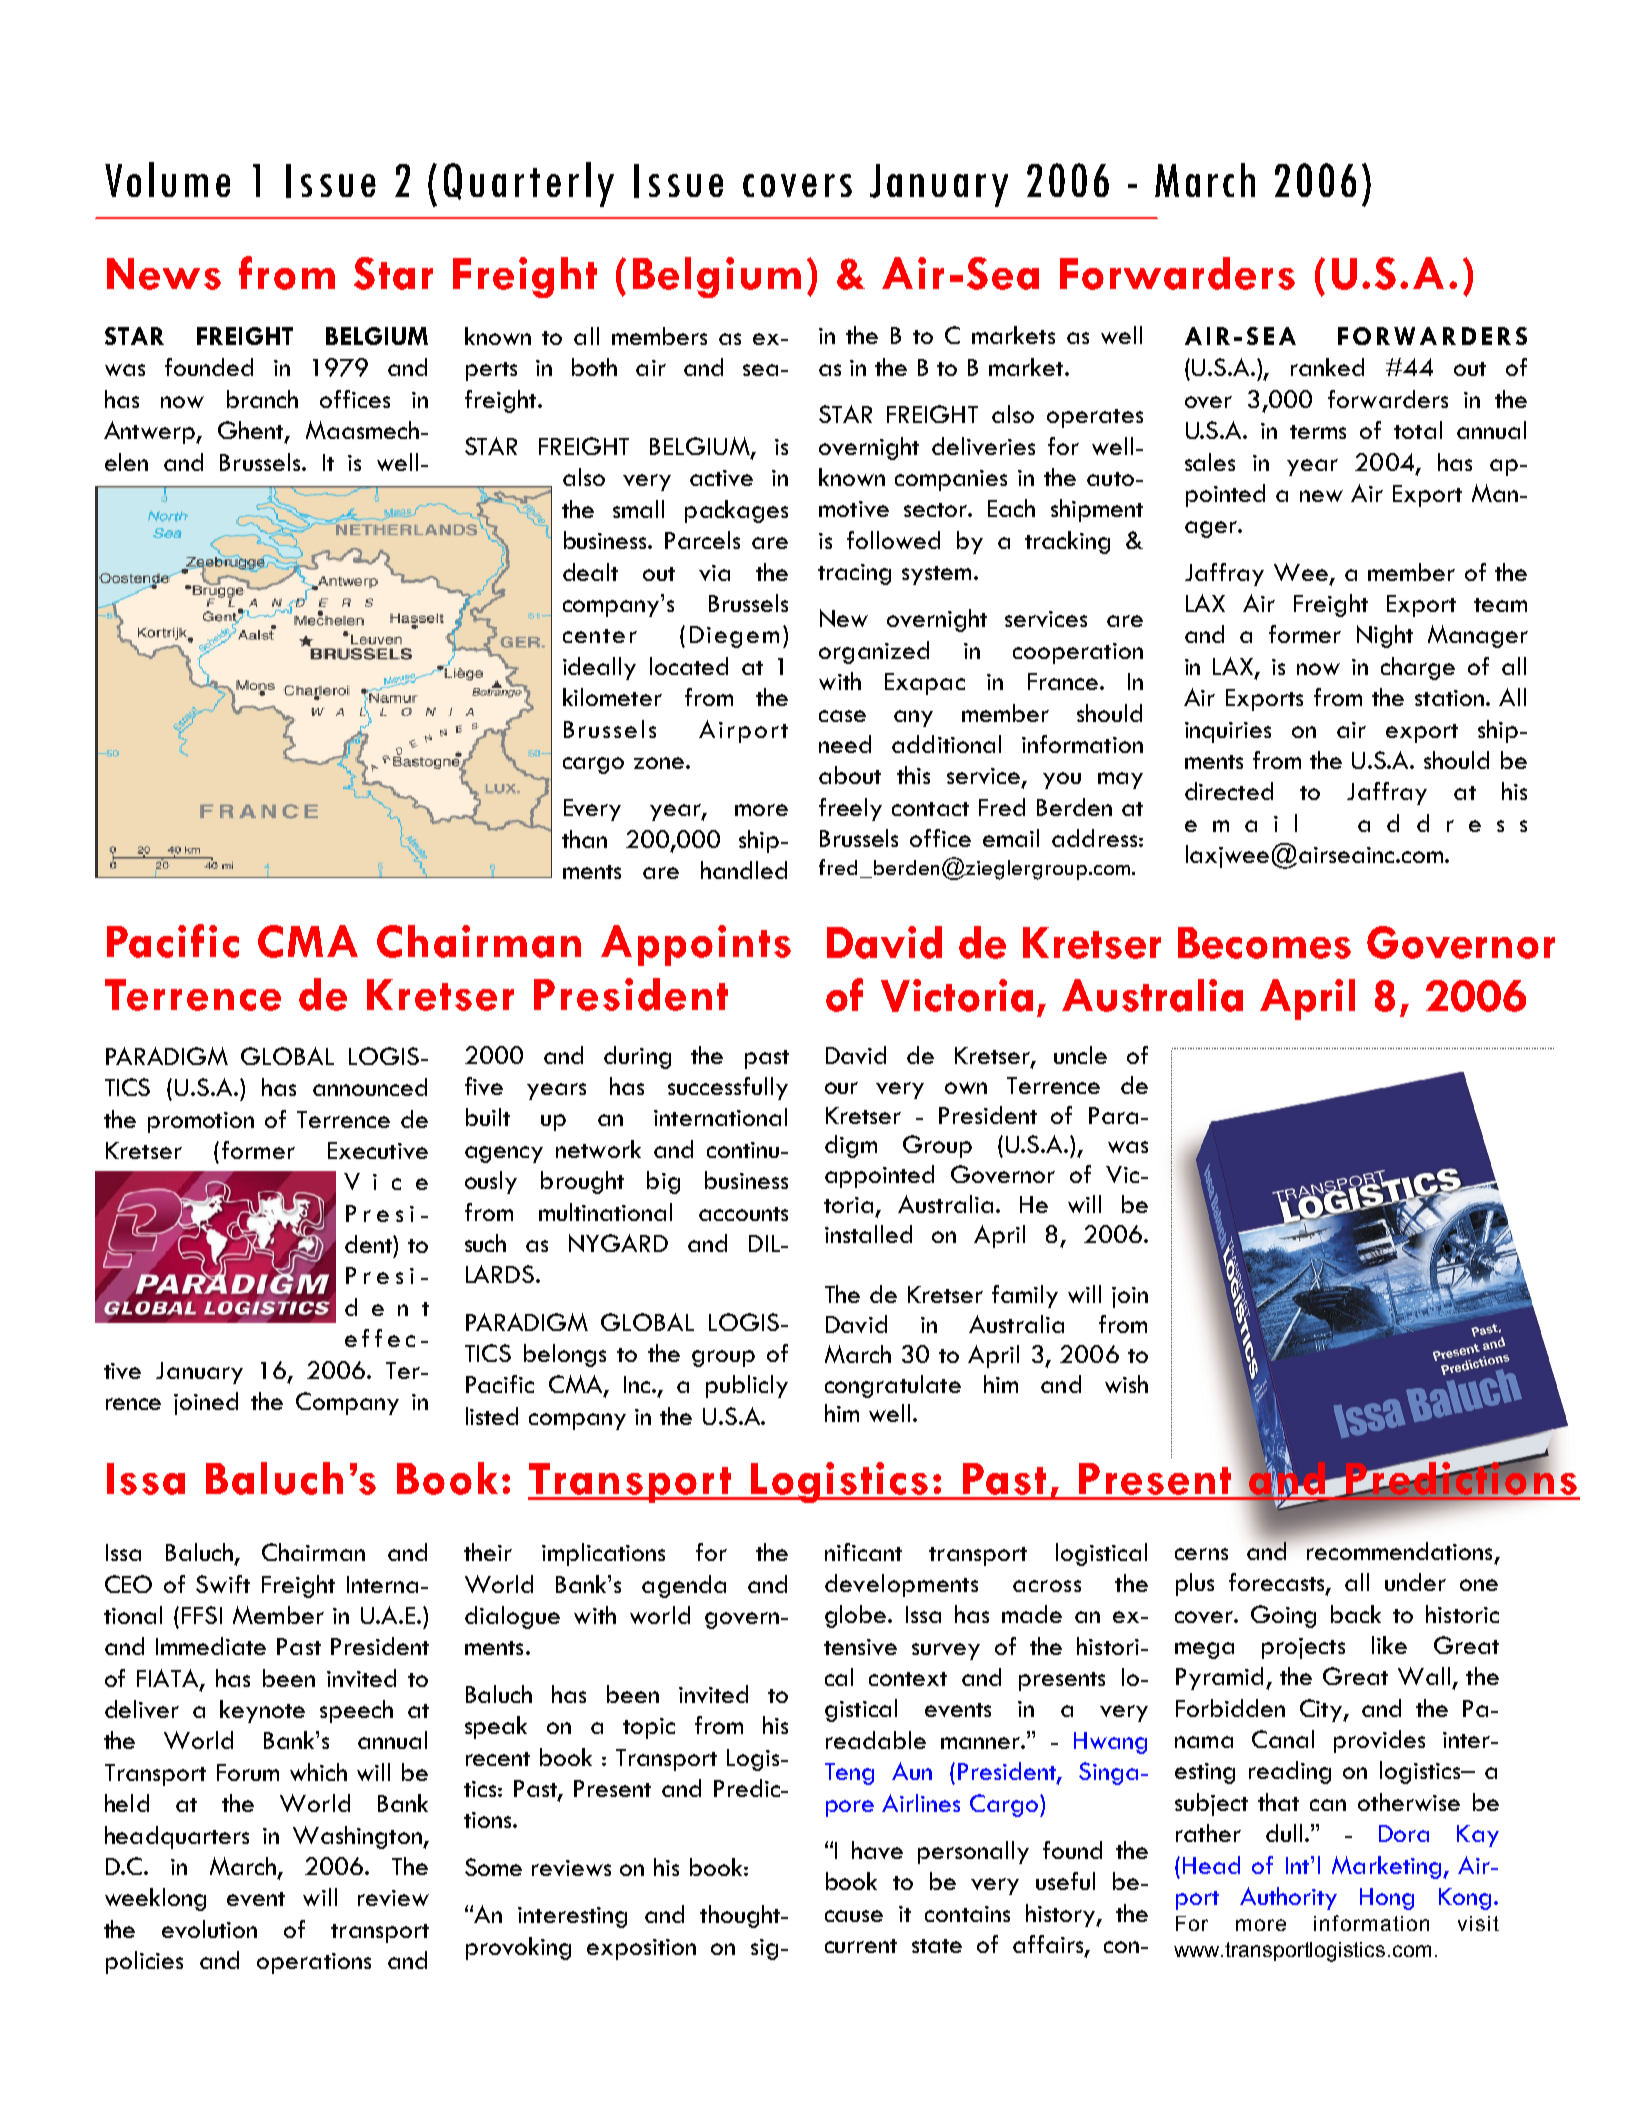  Describe the element at coordinates (1387, 1899) in the screenshot. I see `Hong` at that location.
